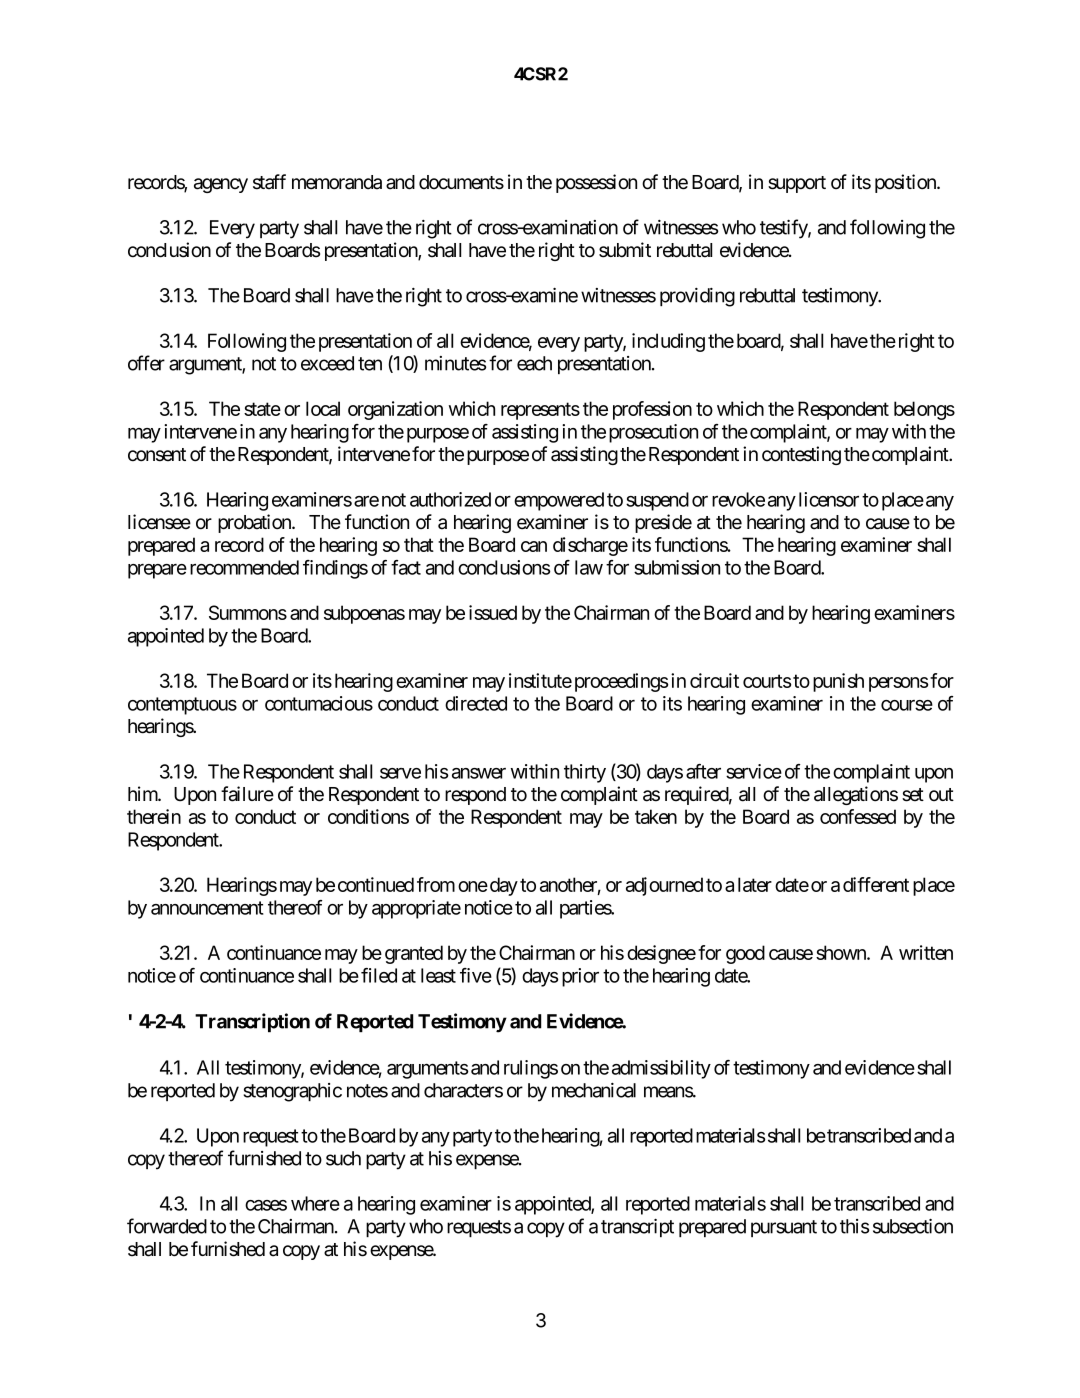 This screenshot has height=1398, width=1080. I want to click on punish, so click(838, 682).
